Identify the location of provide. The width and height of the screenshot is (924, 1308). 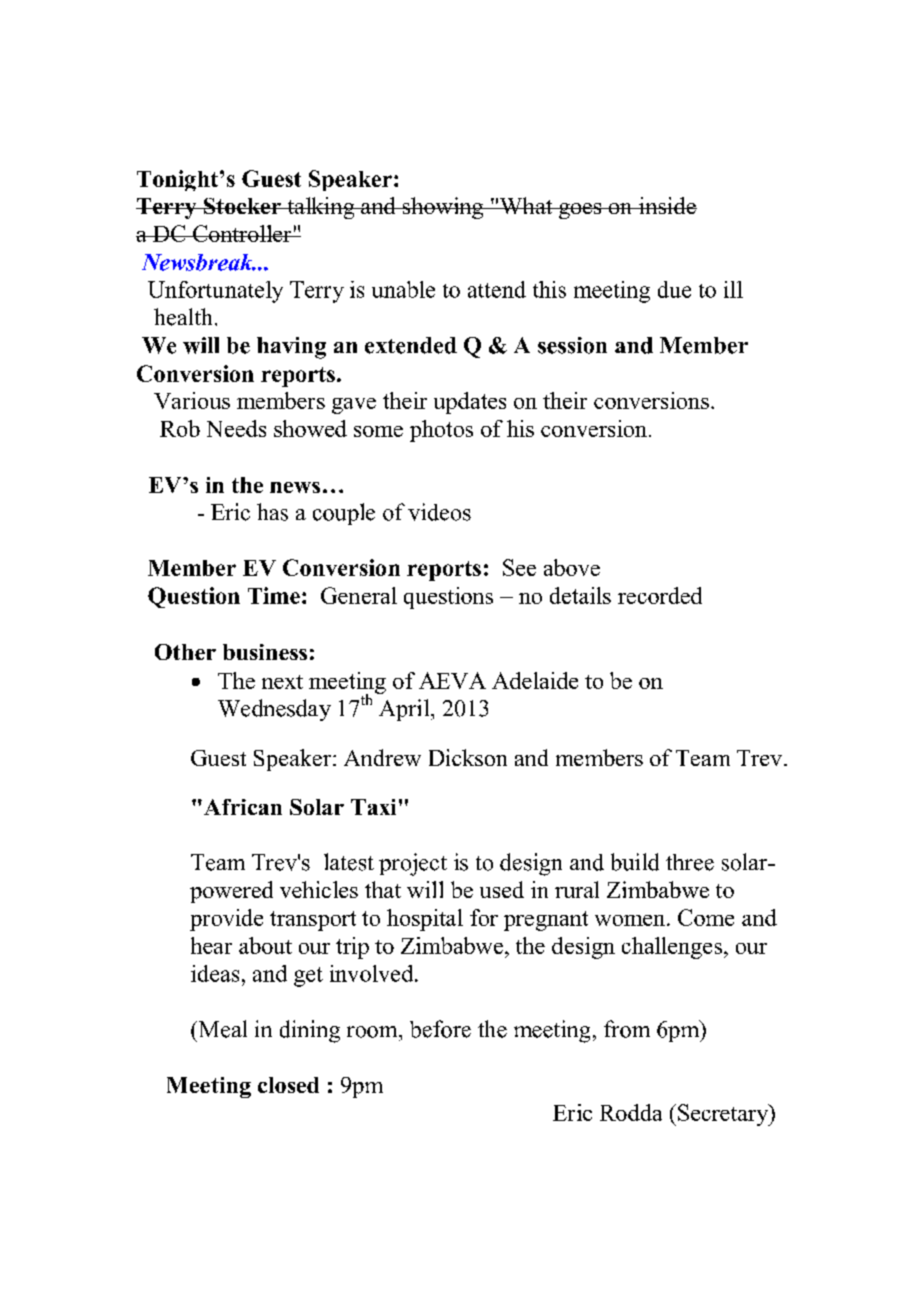
(226, 920).
